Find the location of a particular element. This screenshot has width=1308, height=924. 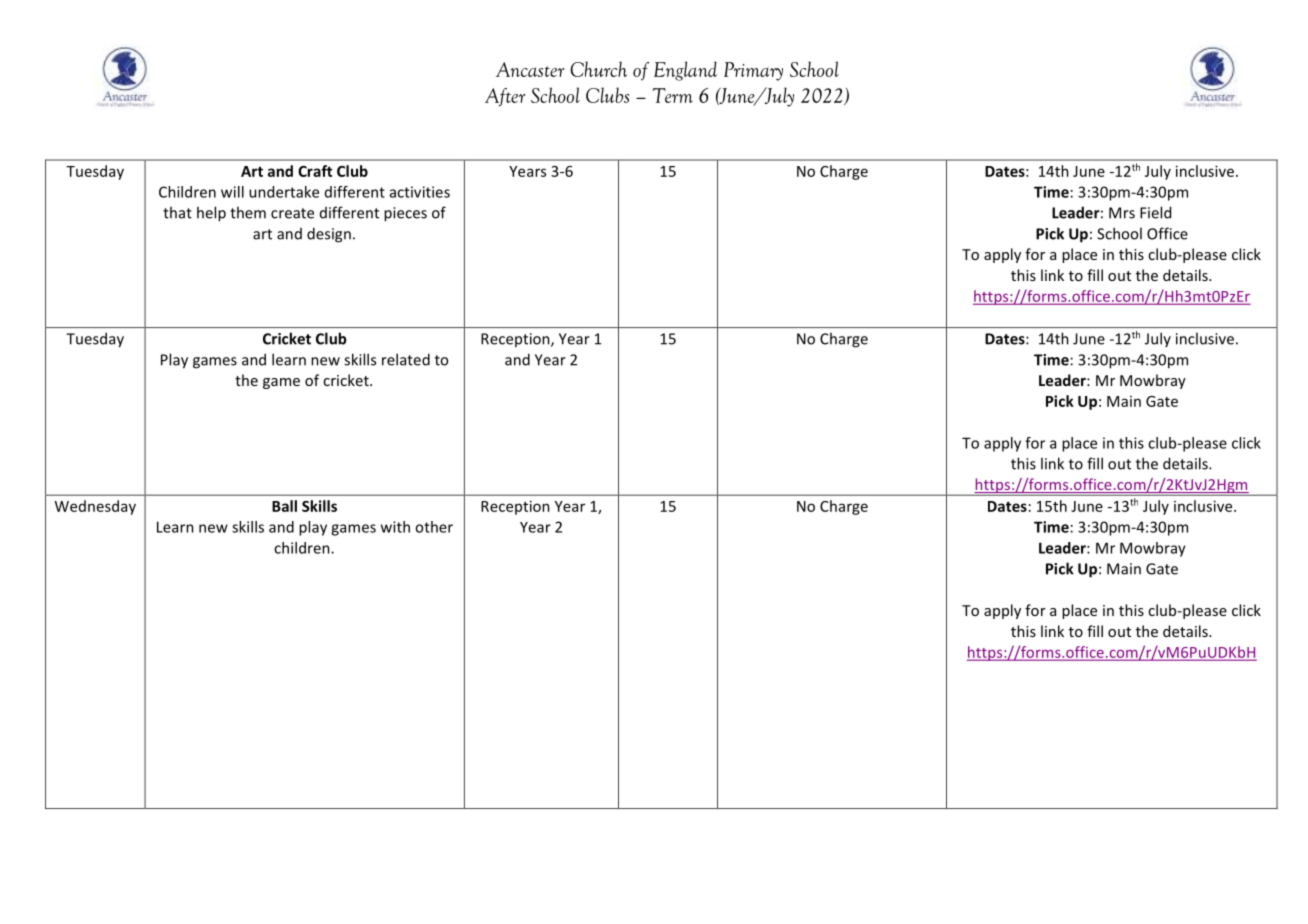

activities is located at coordinates (420, 192).
